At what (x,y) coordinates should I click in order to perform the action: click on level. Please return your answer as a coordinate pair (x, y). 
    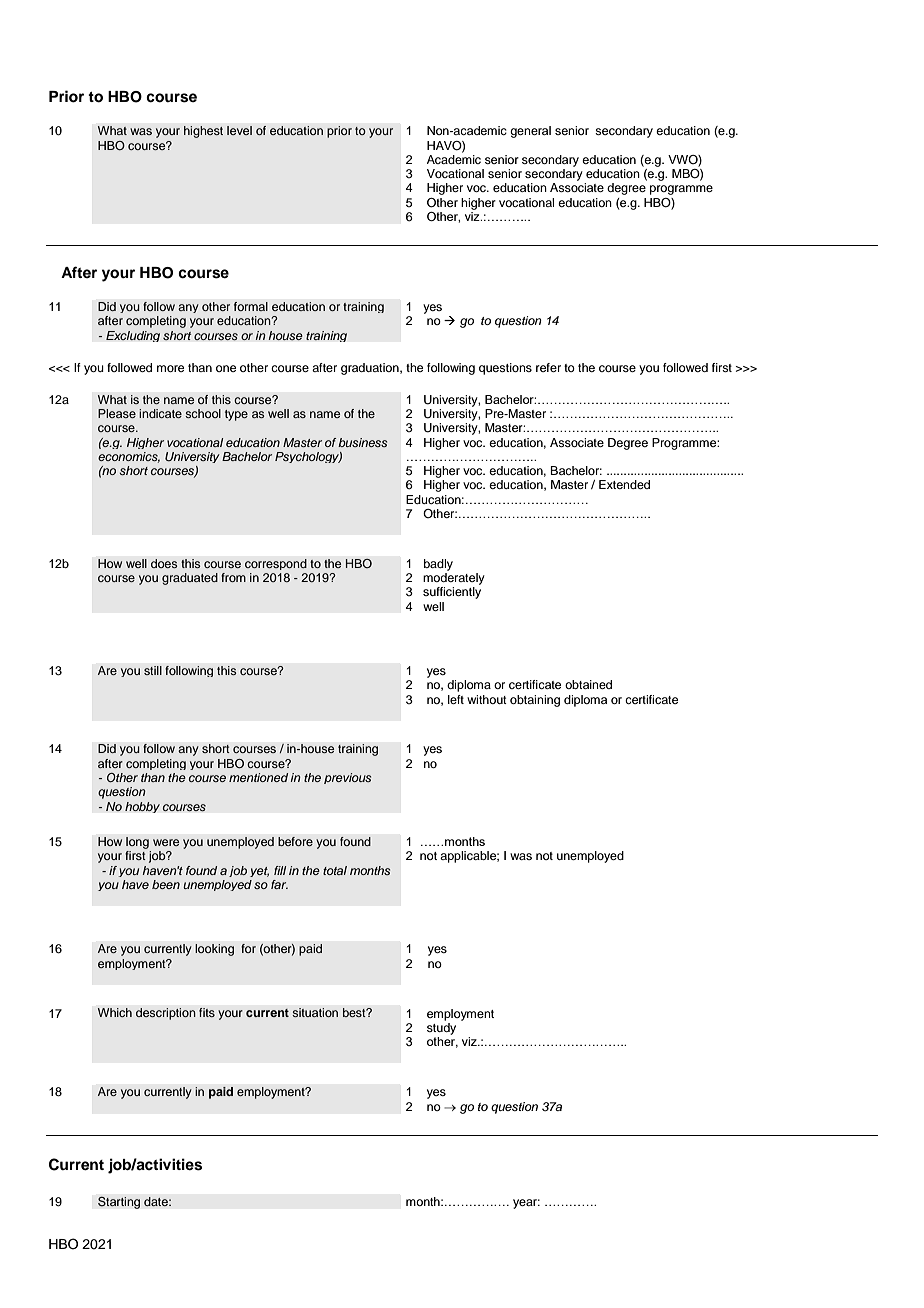
    Looking at the image, I should click on (239, 130).
